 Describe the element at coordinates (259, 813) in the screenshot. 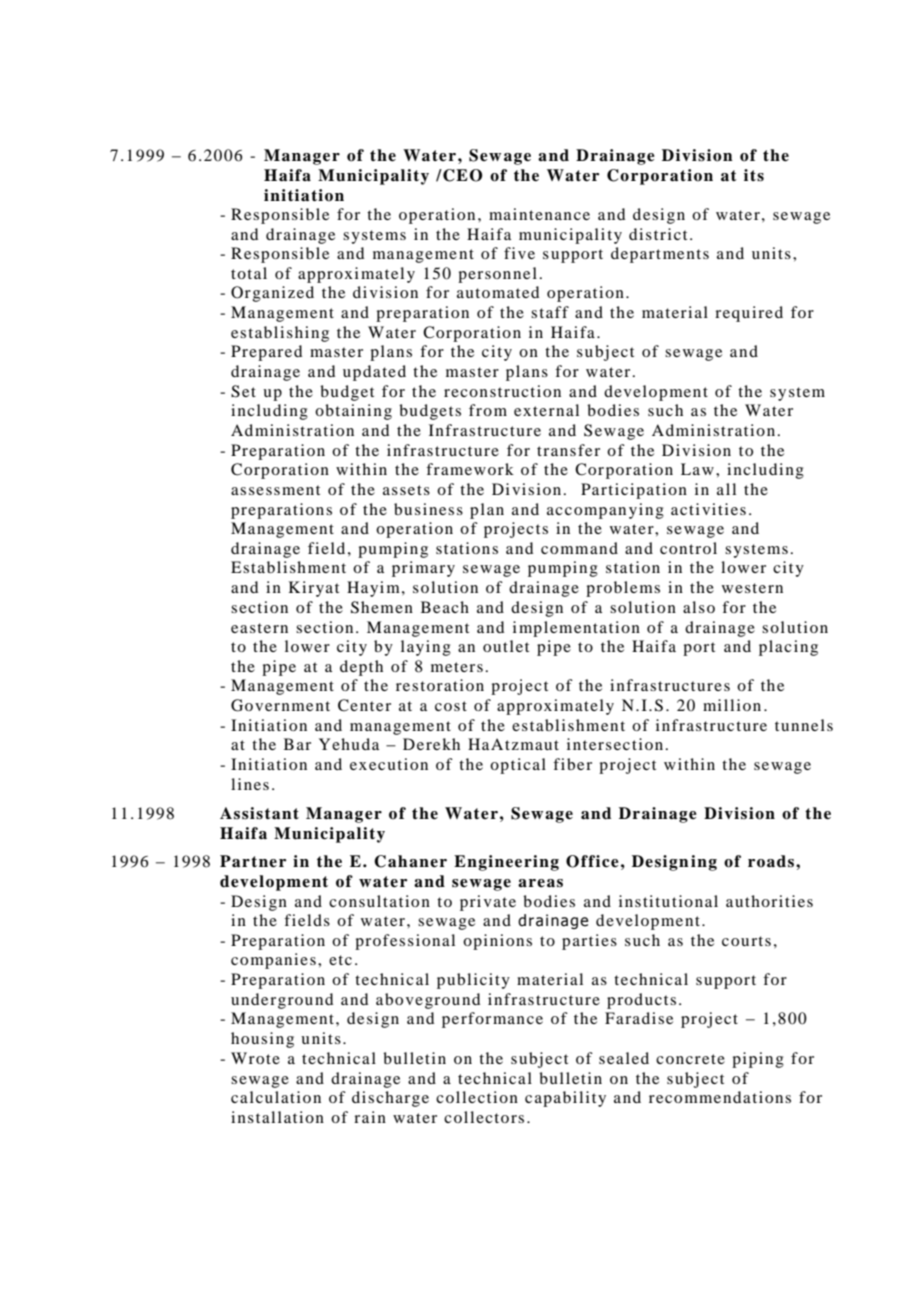

I see `Assistant` at that location.
